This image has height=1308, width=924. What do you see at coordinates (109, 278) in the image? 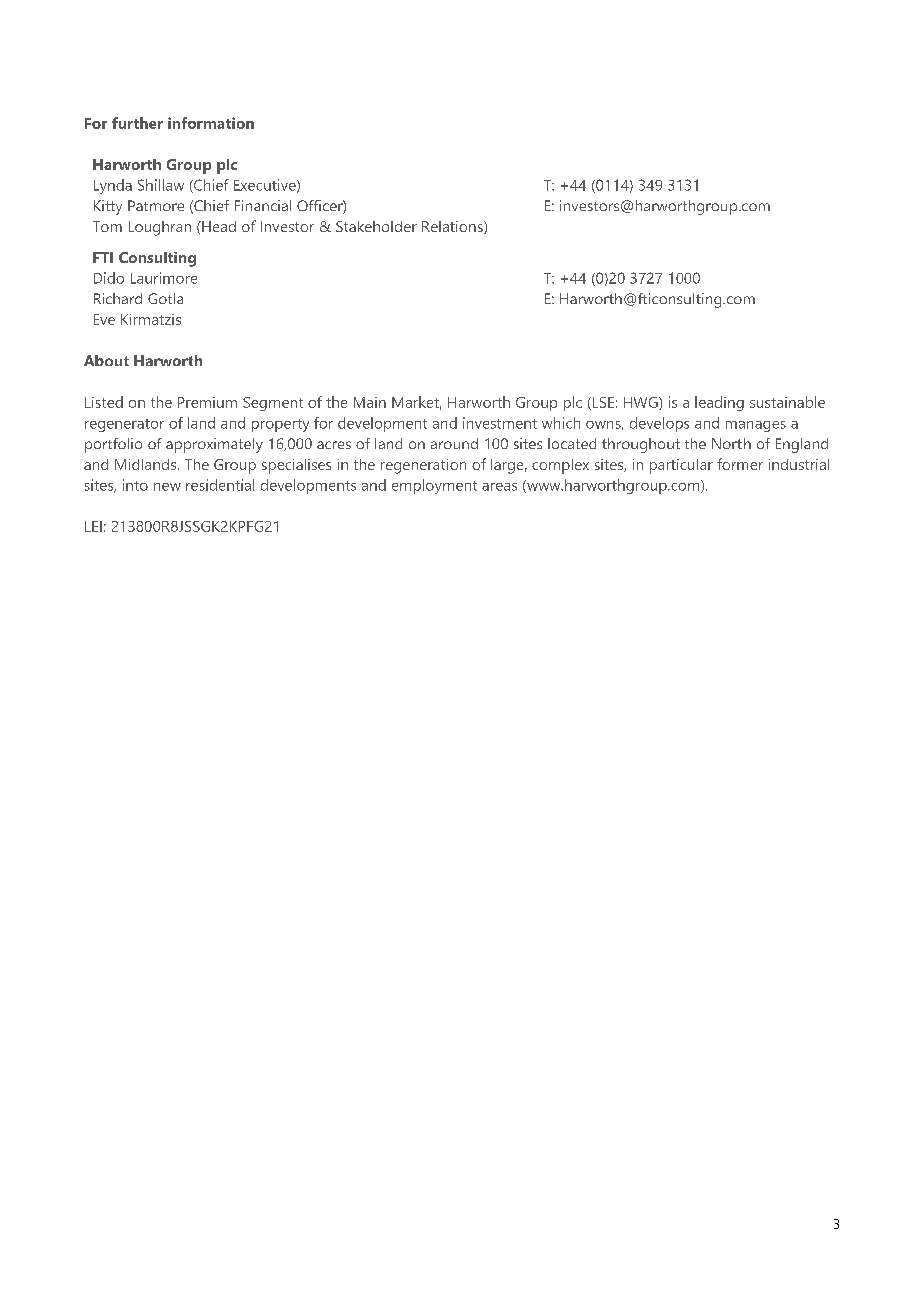
I see `Dido` at bounding box center [109, 278].
